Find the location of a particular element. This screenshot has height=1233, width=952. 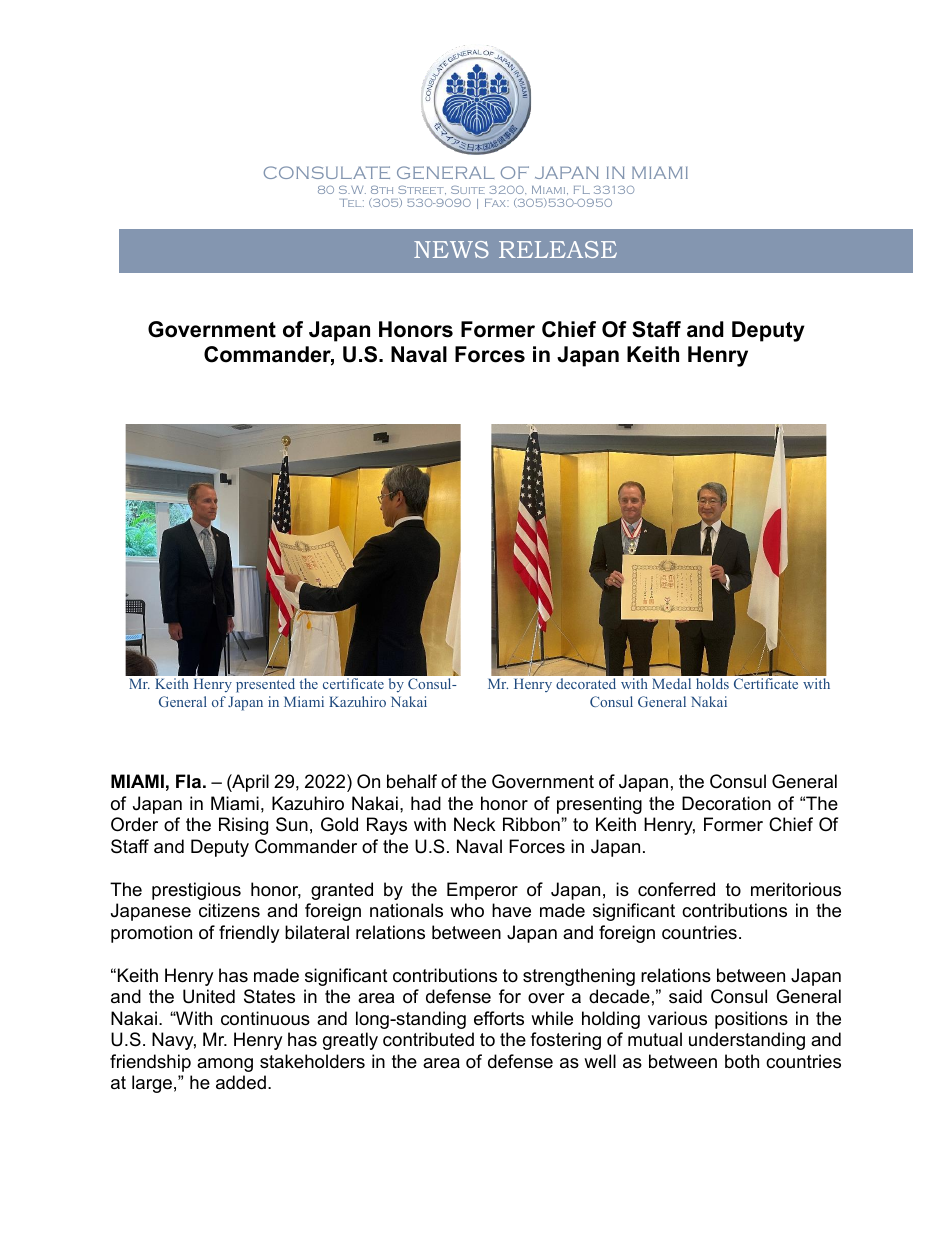

both is located at coordinates (742, 1061).
